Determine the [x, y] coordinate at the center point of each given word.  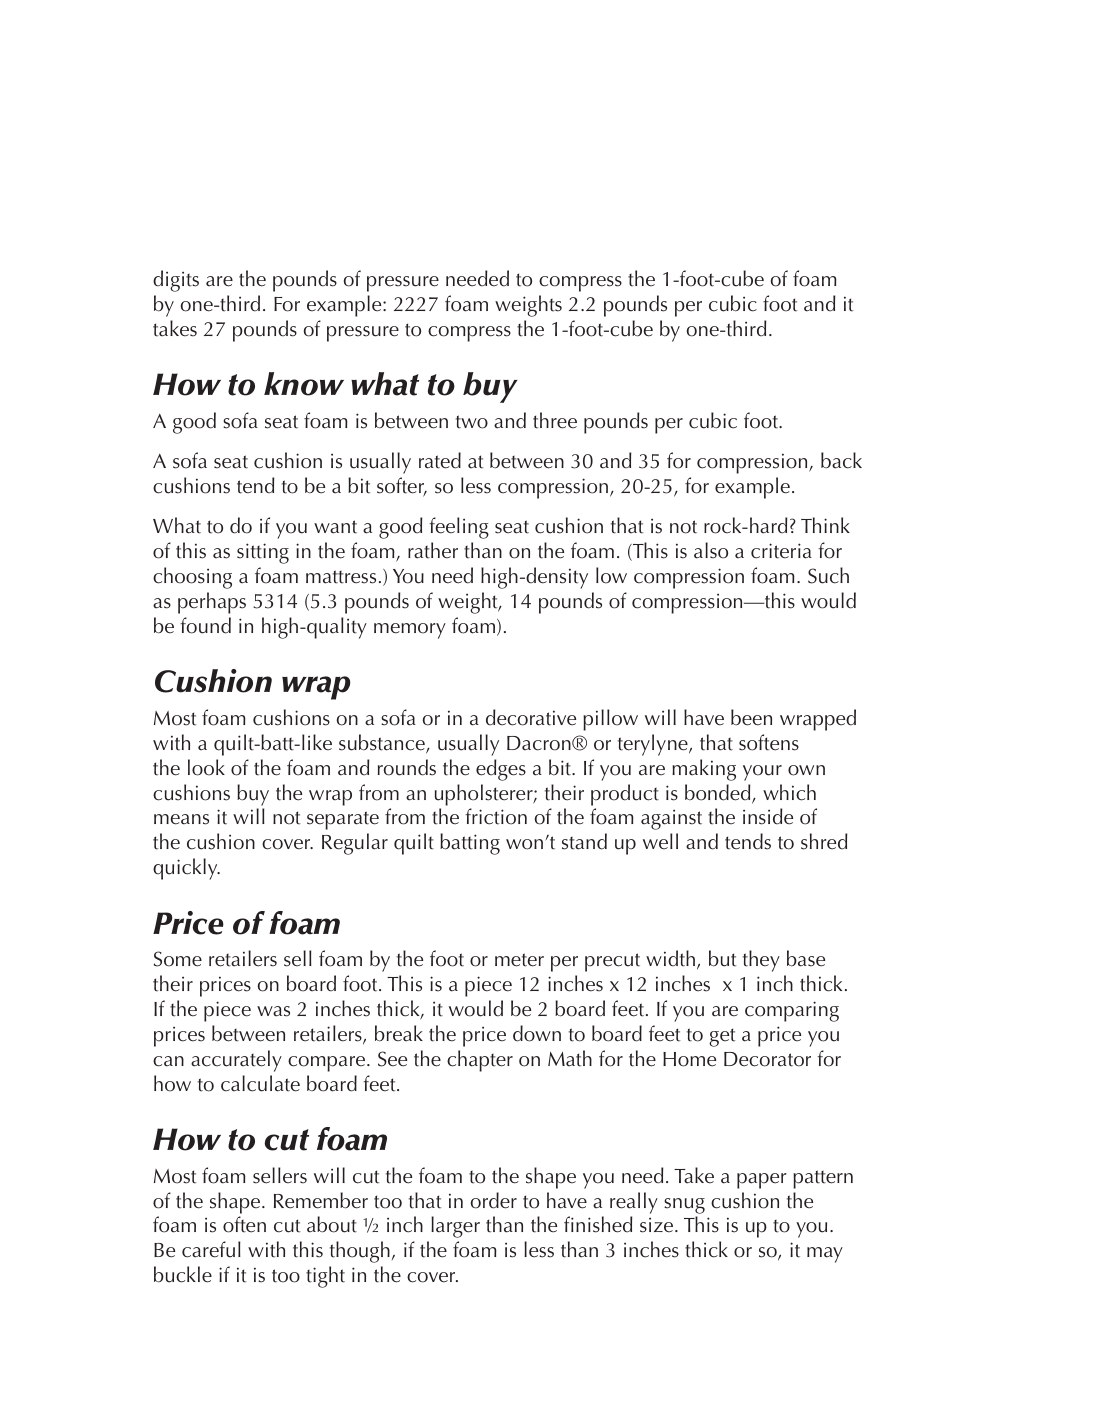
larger [455, 1227]
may [825, 1255]
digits [176, 281]
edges [501, 770]
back [841, 460]
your [762, 773]
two [472, 422]
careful [211, 1249]
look [206, 767]
